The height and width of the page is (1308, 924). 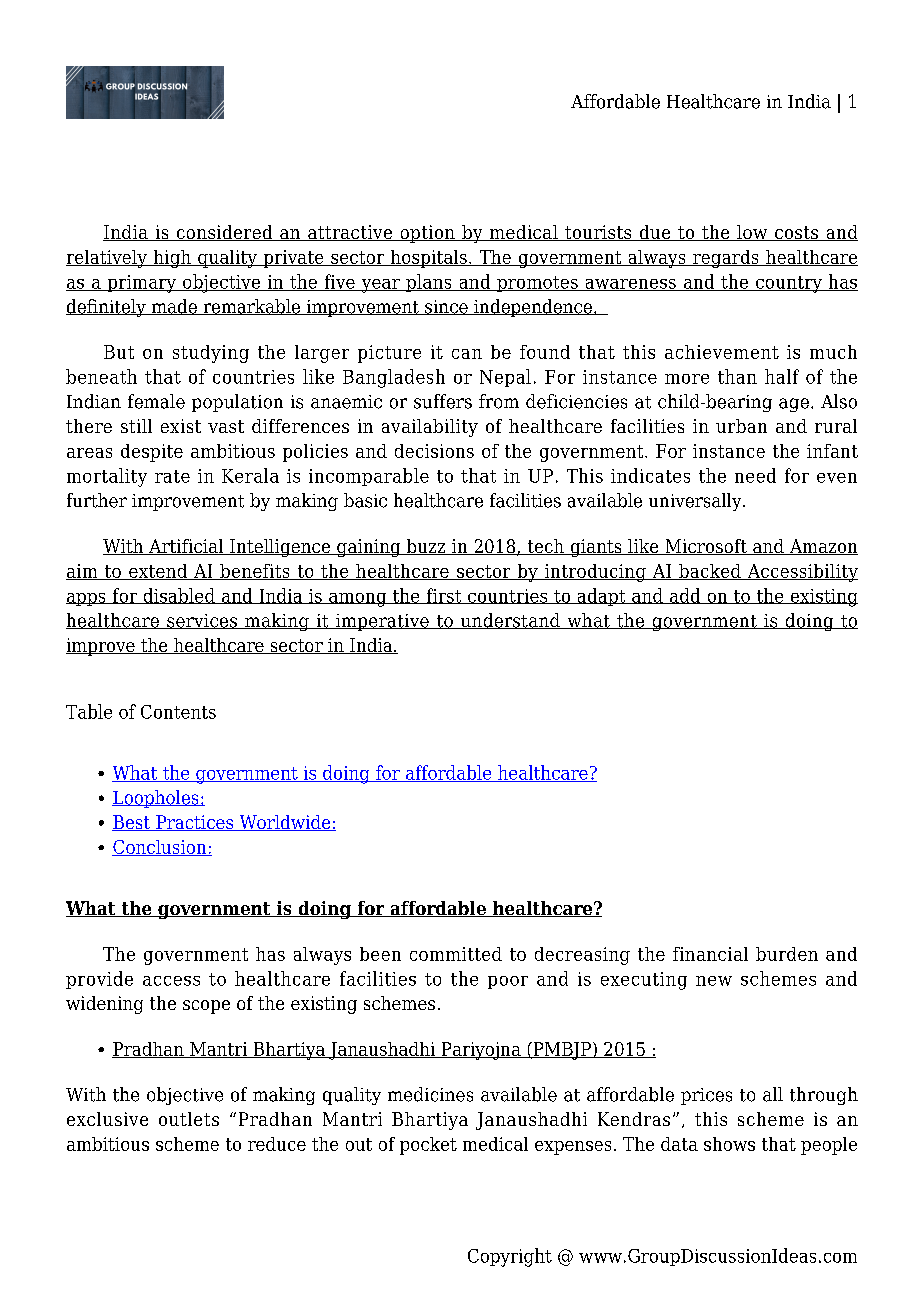 What do you see at coordinates (726, 259) in the page?
I see `regards` at bounding box center [726, 259].
